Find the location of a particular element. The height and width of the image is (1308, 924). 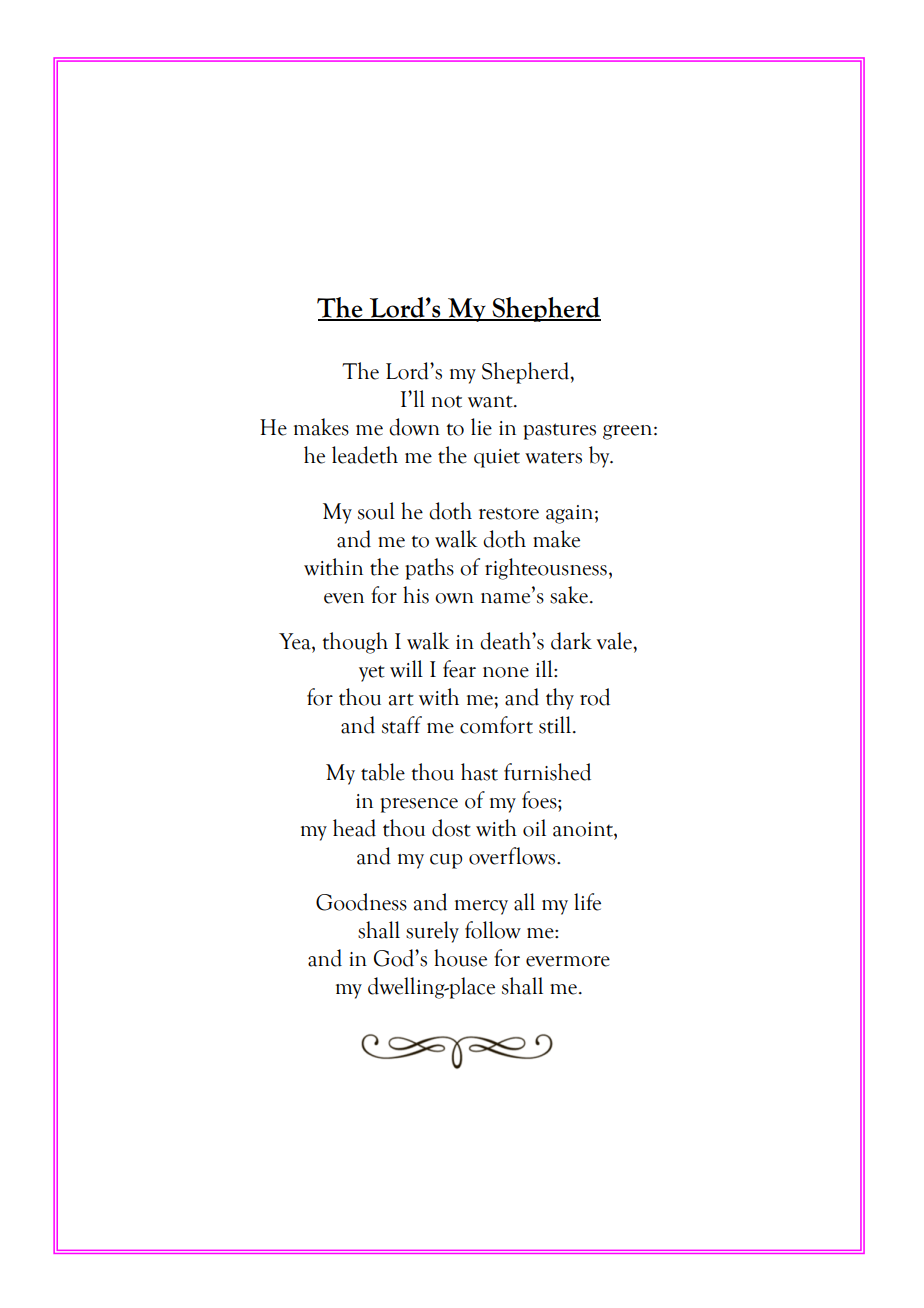

yet is located at coordinates (372, 673).
